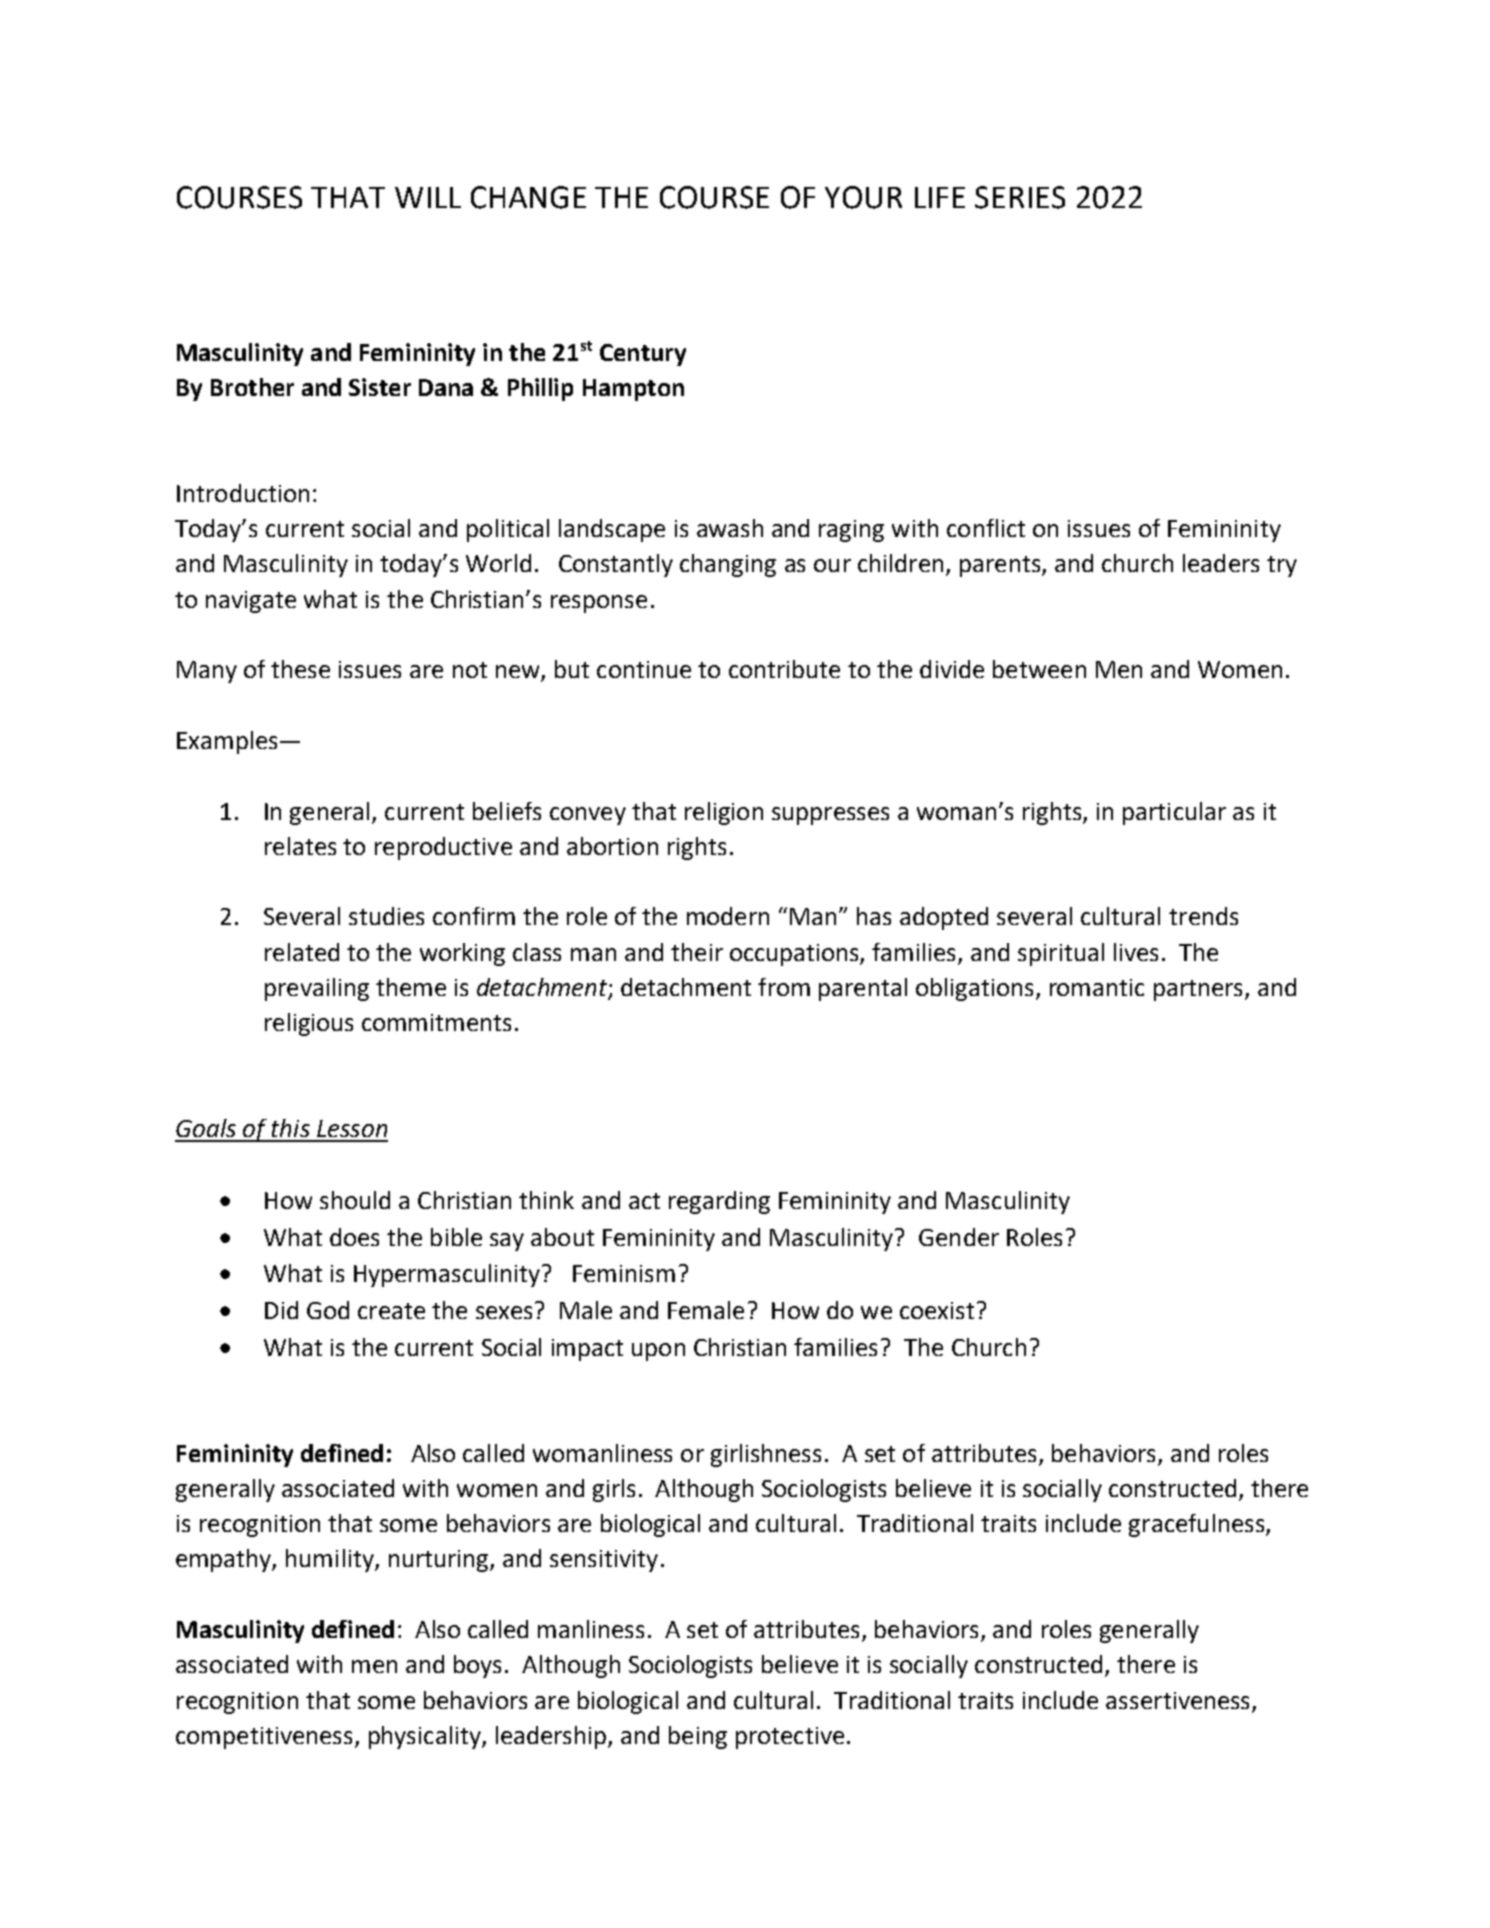 Image resolution: width=1490 pixels, height=1928 pixels. I want to click on particular, so click(1174, 813).
